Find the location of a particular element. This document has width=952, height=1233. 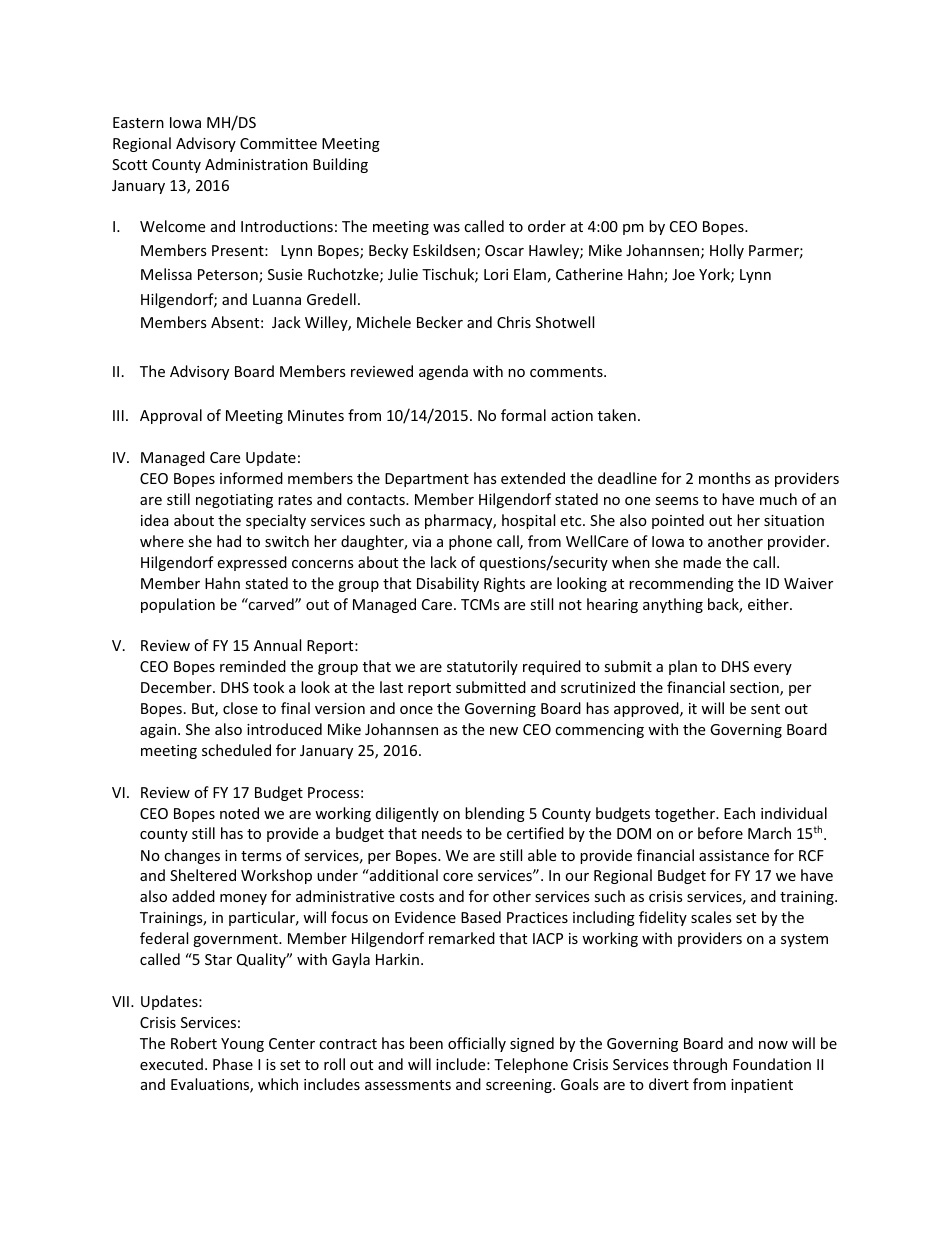

Administration is located at coordinates (256, 164).
